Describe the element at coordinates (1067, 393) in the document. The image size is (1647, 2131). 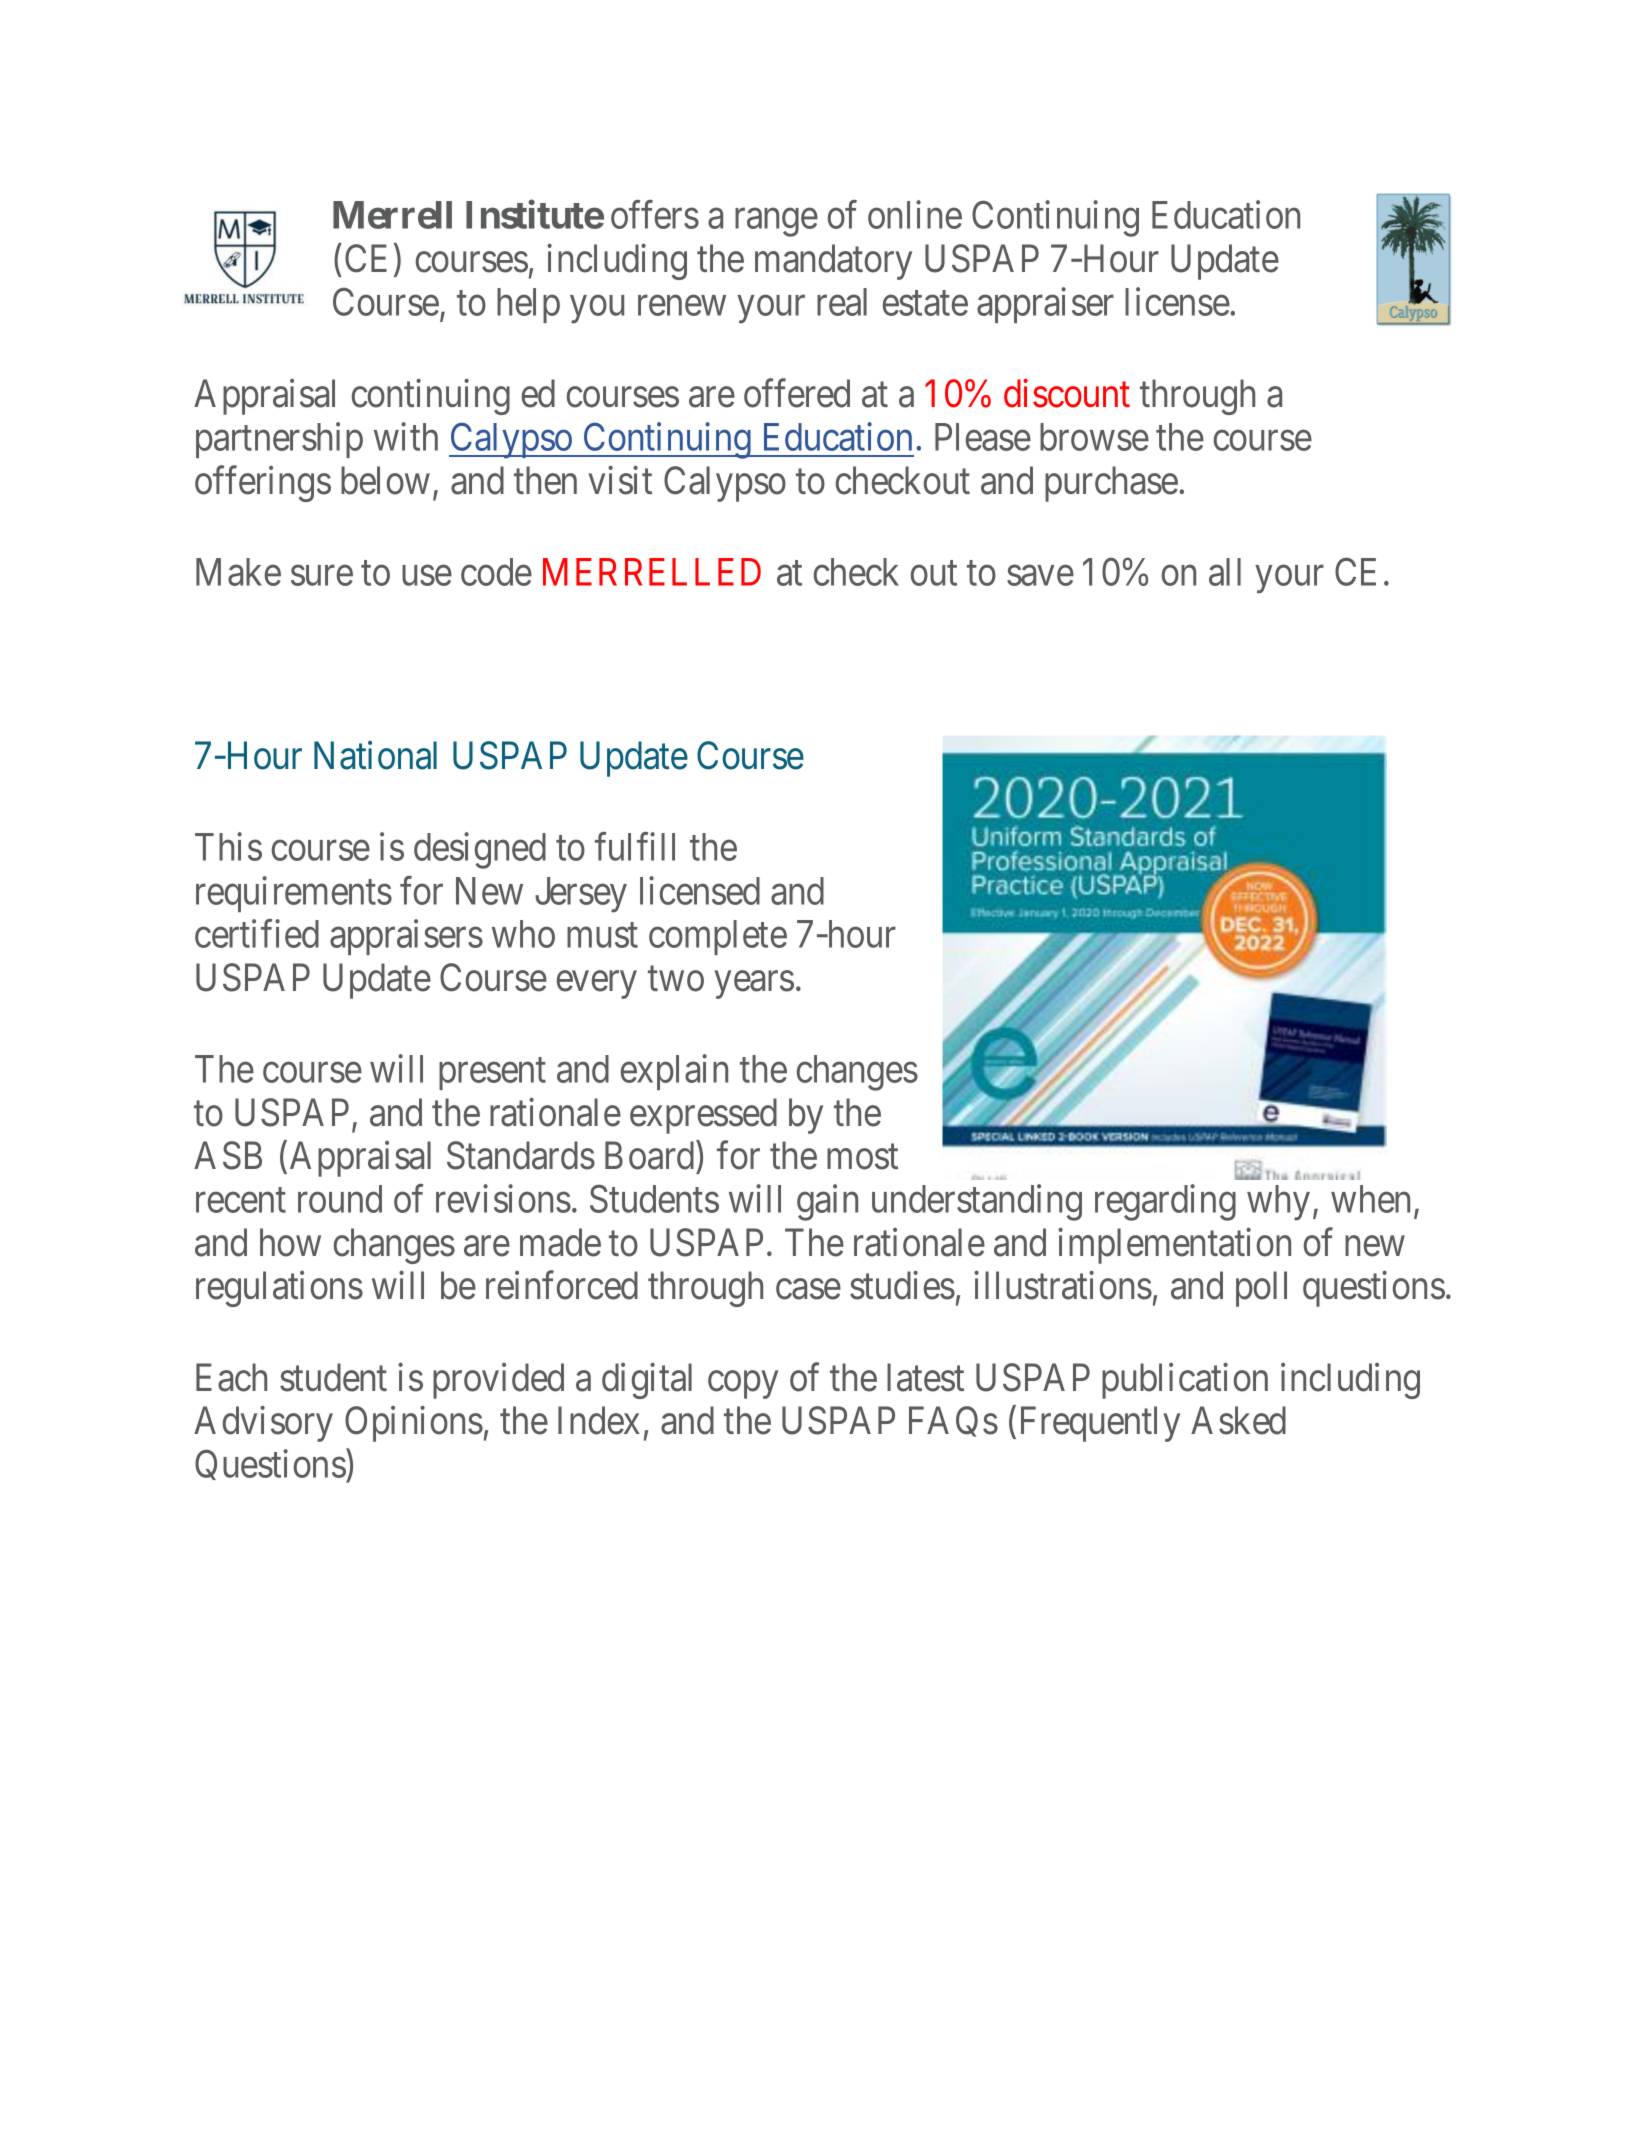
I see `discount` at that location.
